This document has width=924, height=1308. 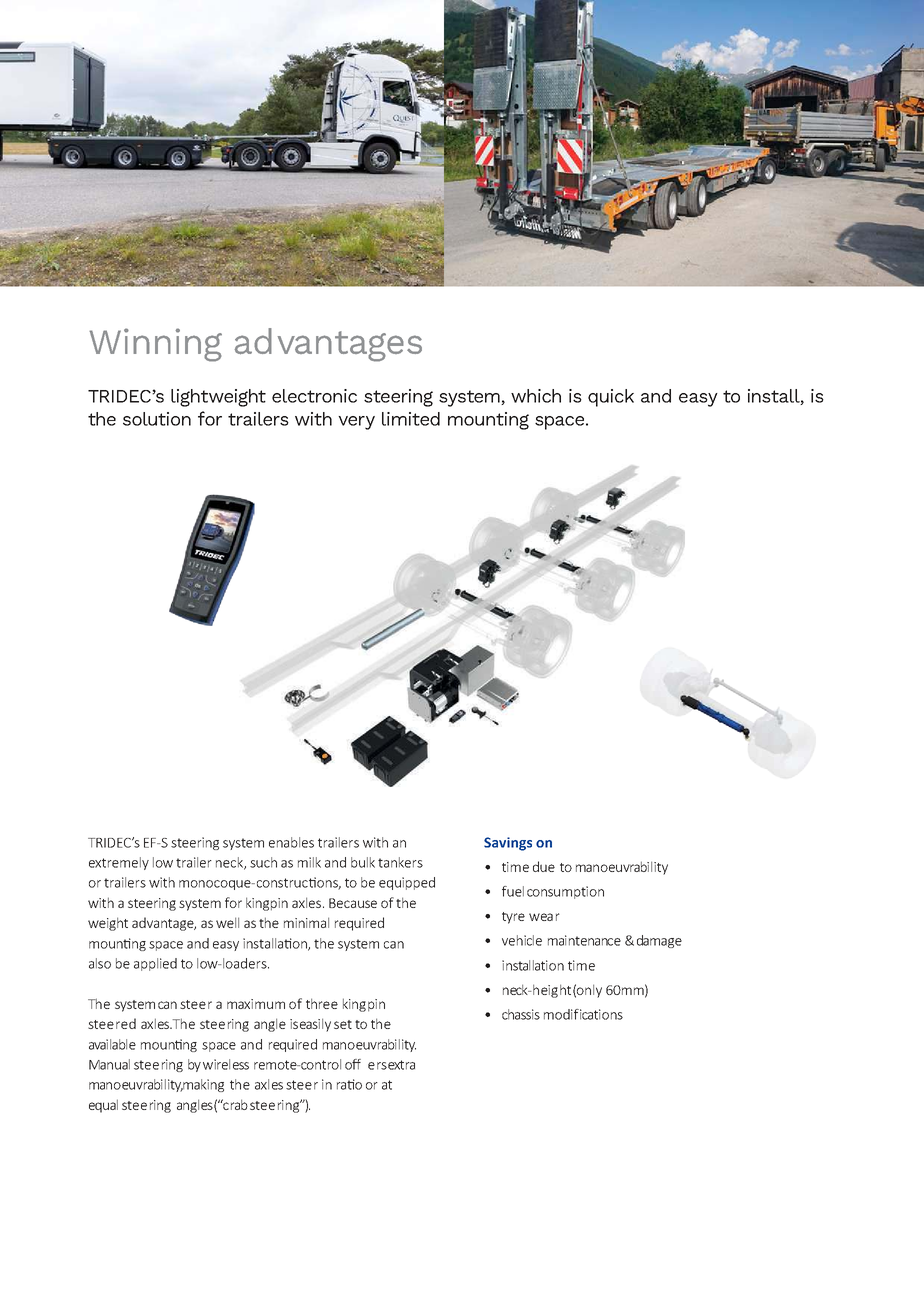 I want to click on extremely, so click(x=119, y=863).
